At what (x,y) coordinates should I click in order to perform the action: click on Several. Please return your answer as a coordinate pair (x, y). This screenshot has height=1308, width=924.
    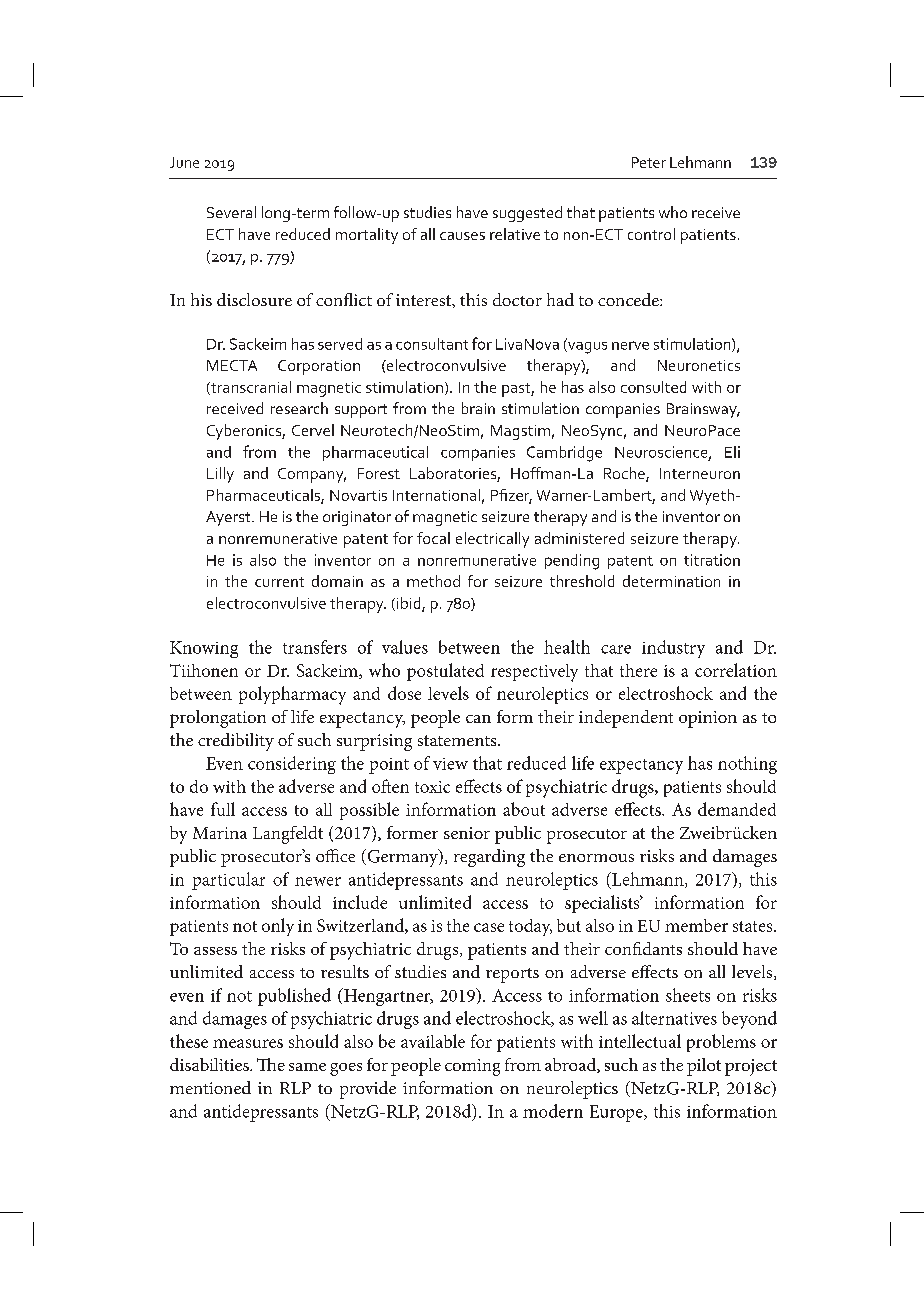
    Looking at the image, I should click on (231, 212).
